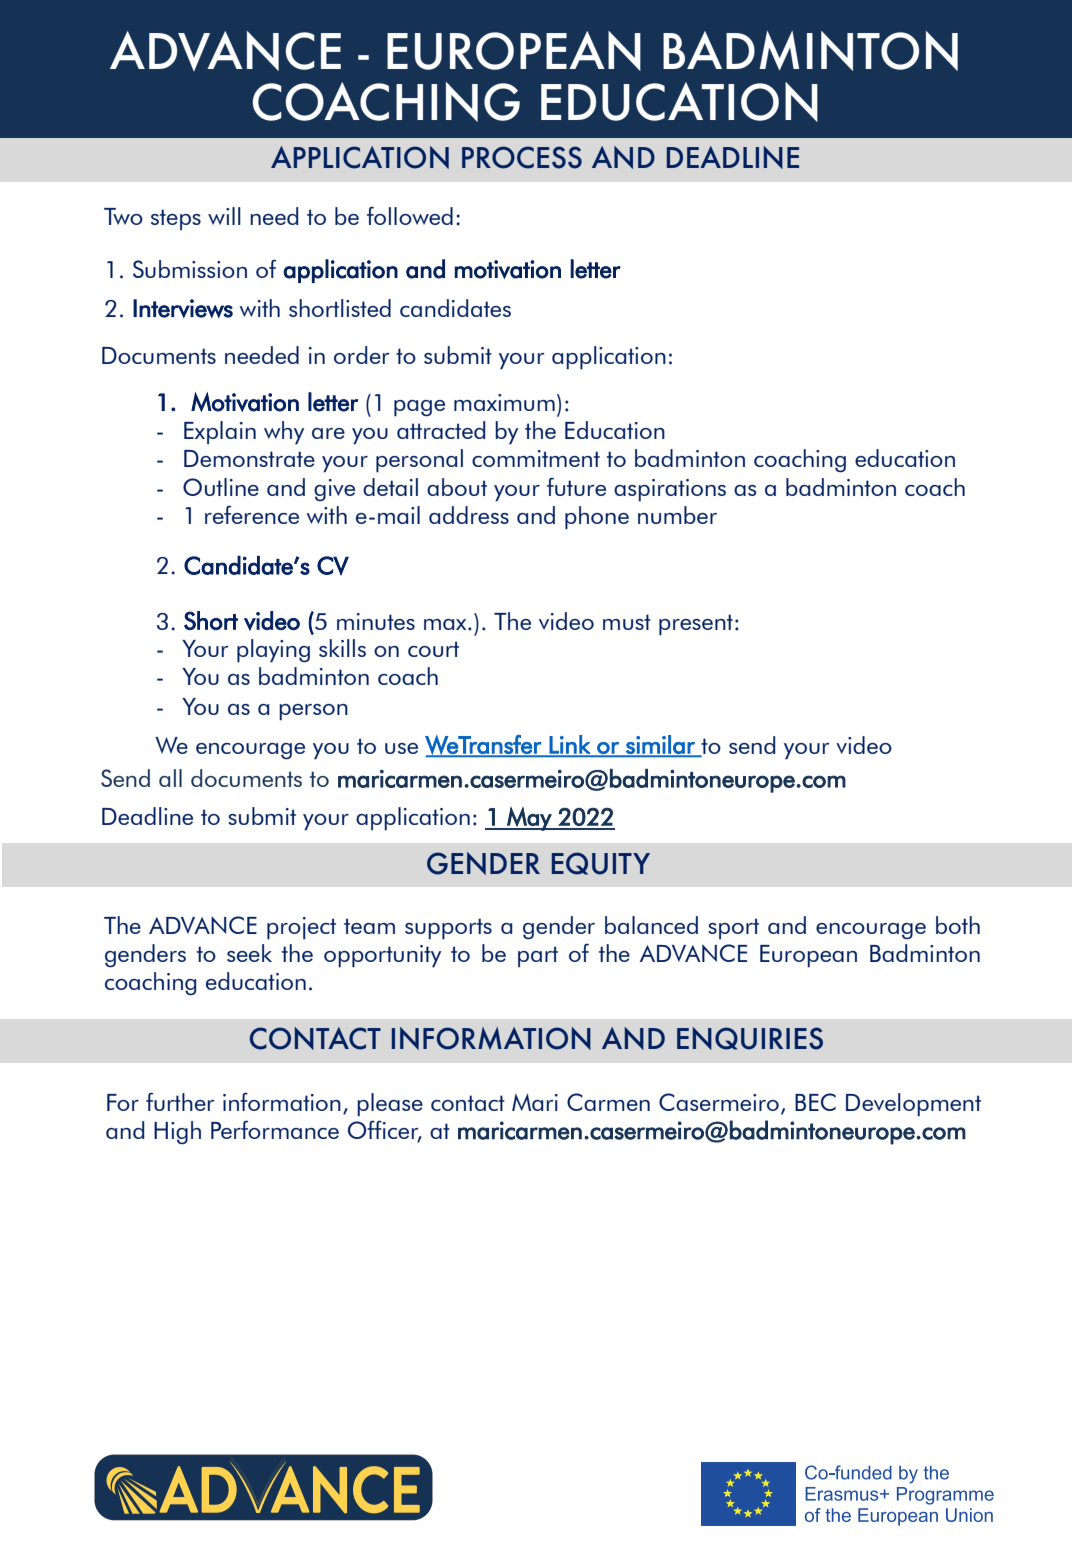  What do you see at coordinates (180, 1101) in the screenshot?
I see `further` at bounding box center [180, 1101].
